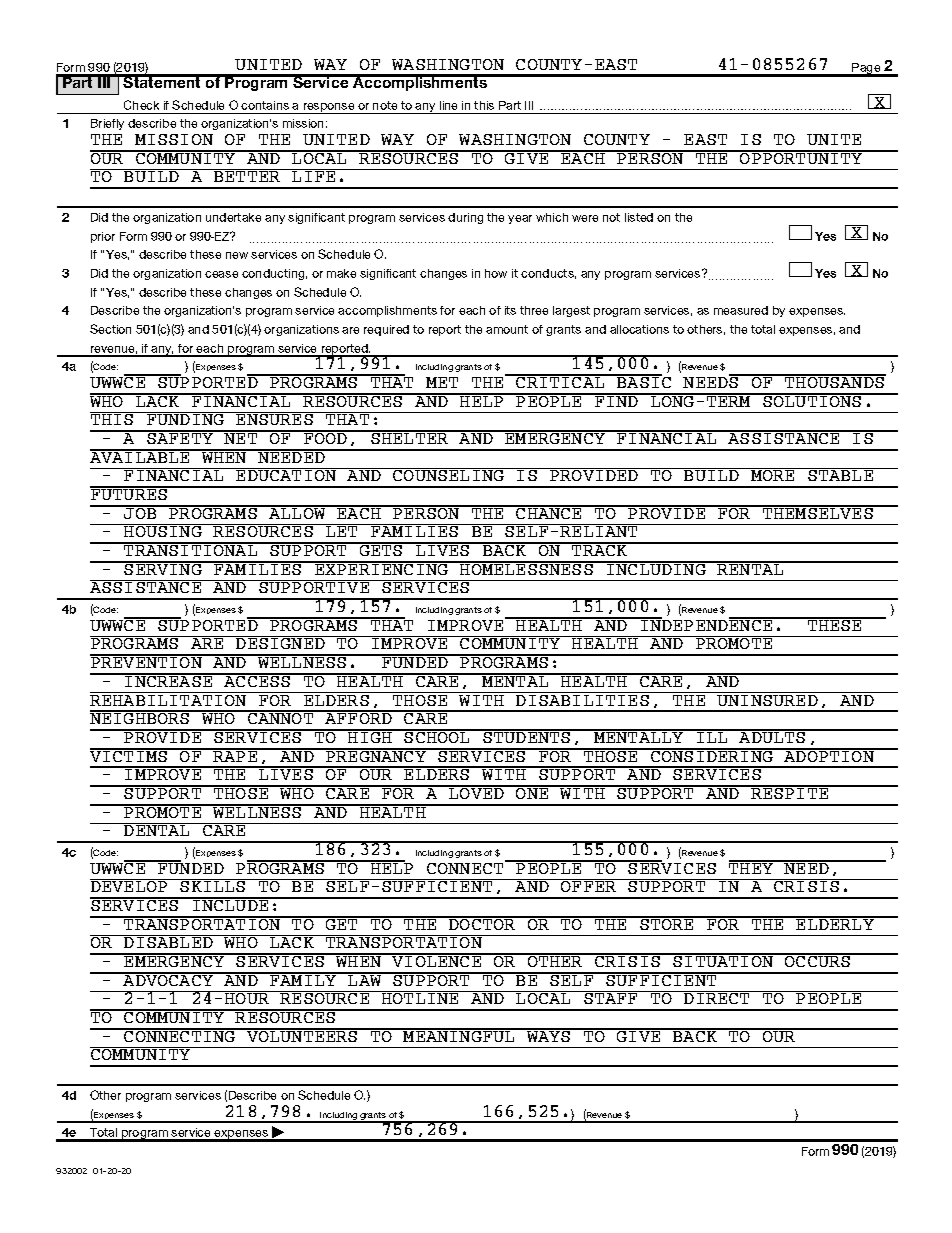  Describe the element at coordinates (812, 400) in the image. I see `SOLUTIONS` at that location.
